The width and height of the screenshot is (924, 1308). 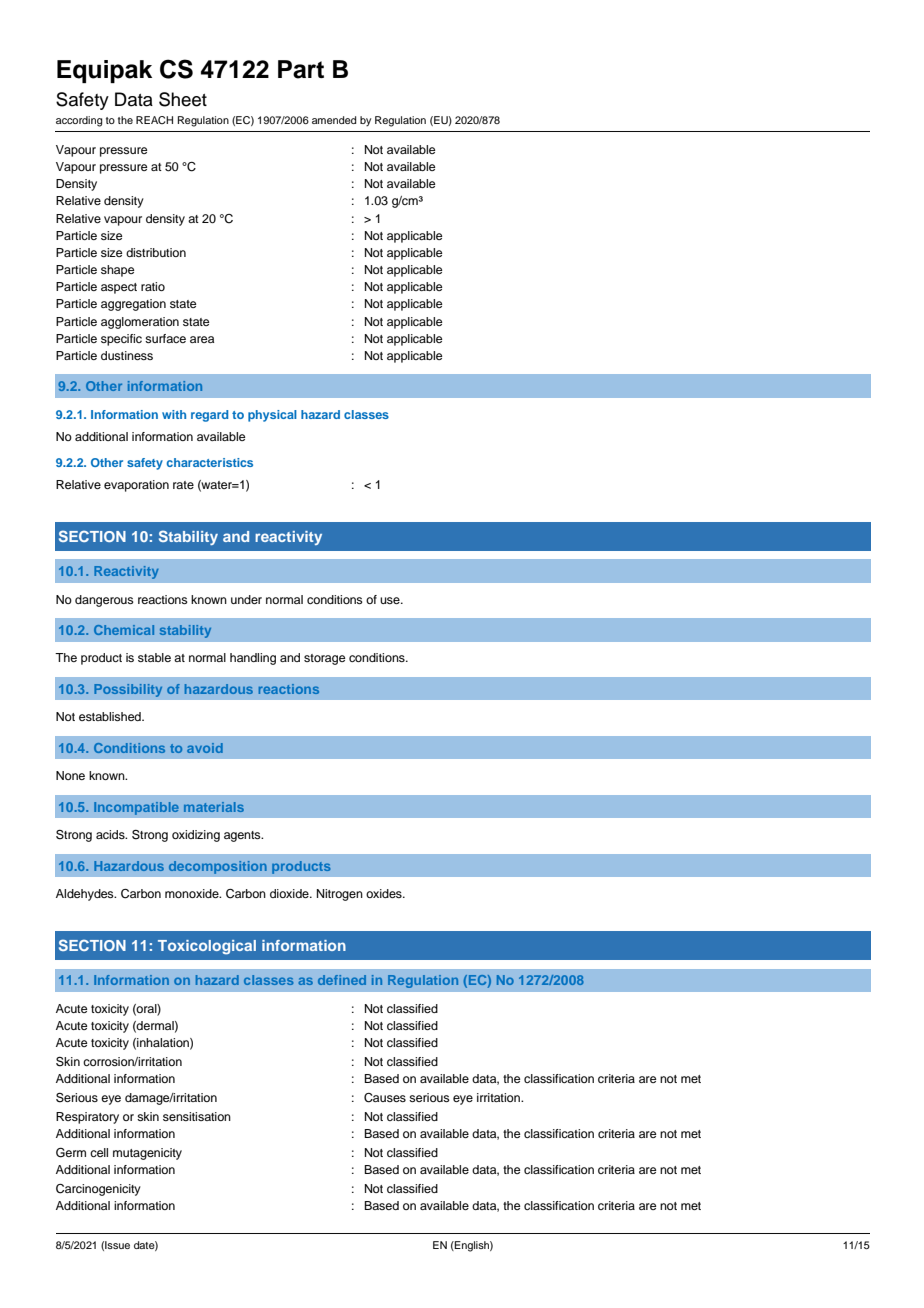 I want to click on decomposition, so click(x=218, y=867).
